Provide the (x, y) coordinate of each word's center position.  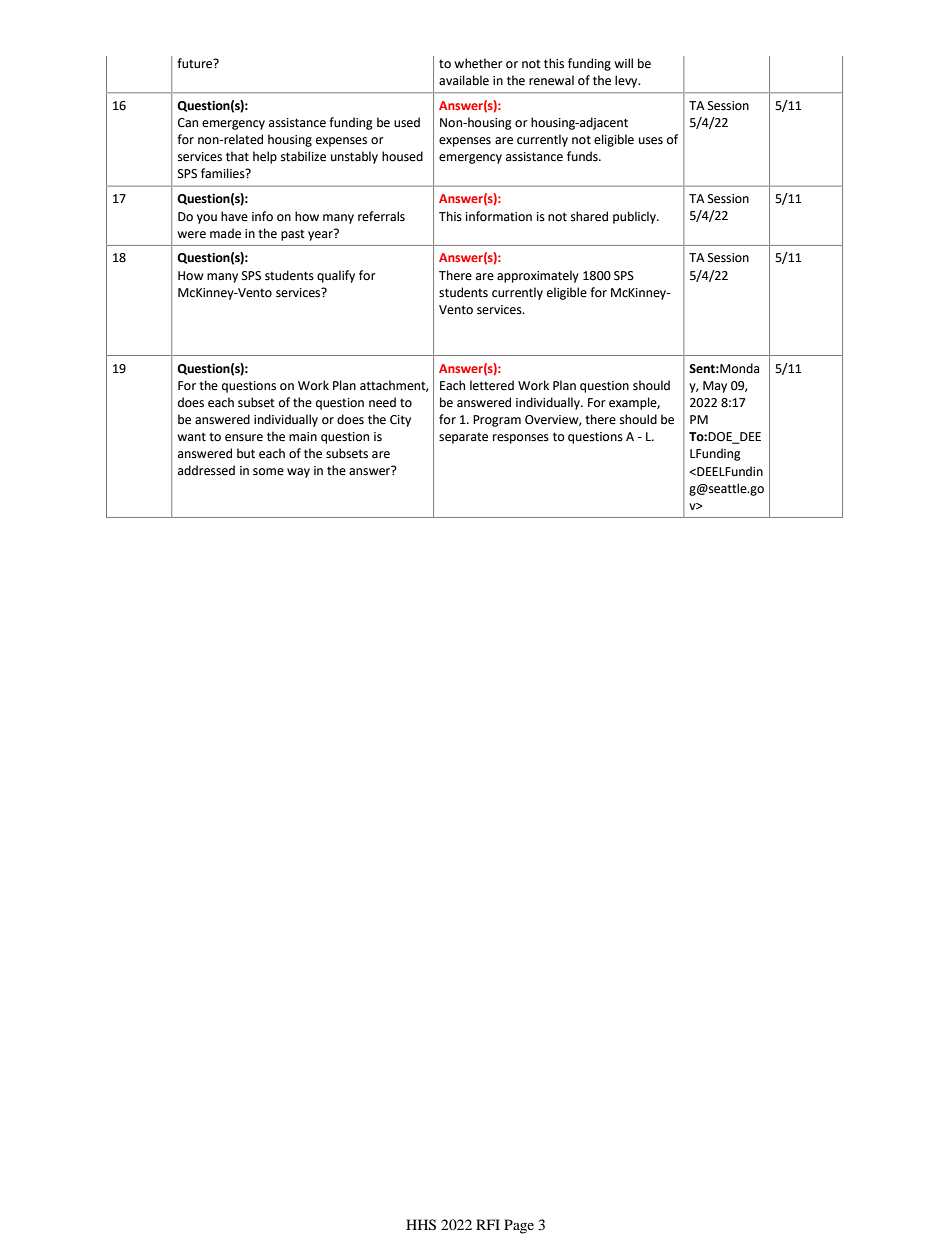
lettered (492, 385)
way (298, 473)
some (268, 472)
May (715, 387)
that (237, 156)
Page (519, 1226)
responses (521, 439)
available (464, 80)
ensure (244, 438)
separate (463, 438)
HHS (421, 1225)
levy (627, 81)
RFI (488, 1224)
